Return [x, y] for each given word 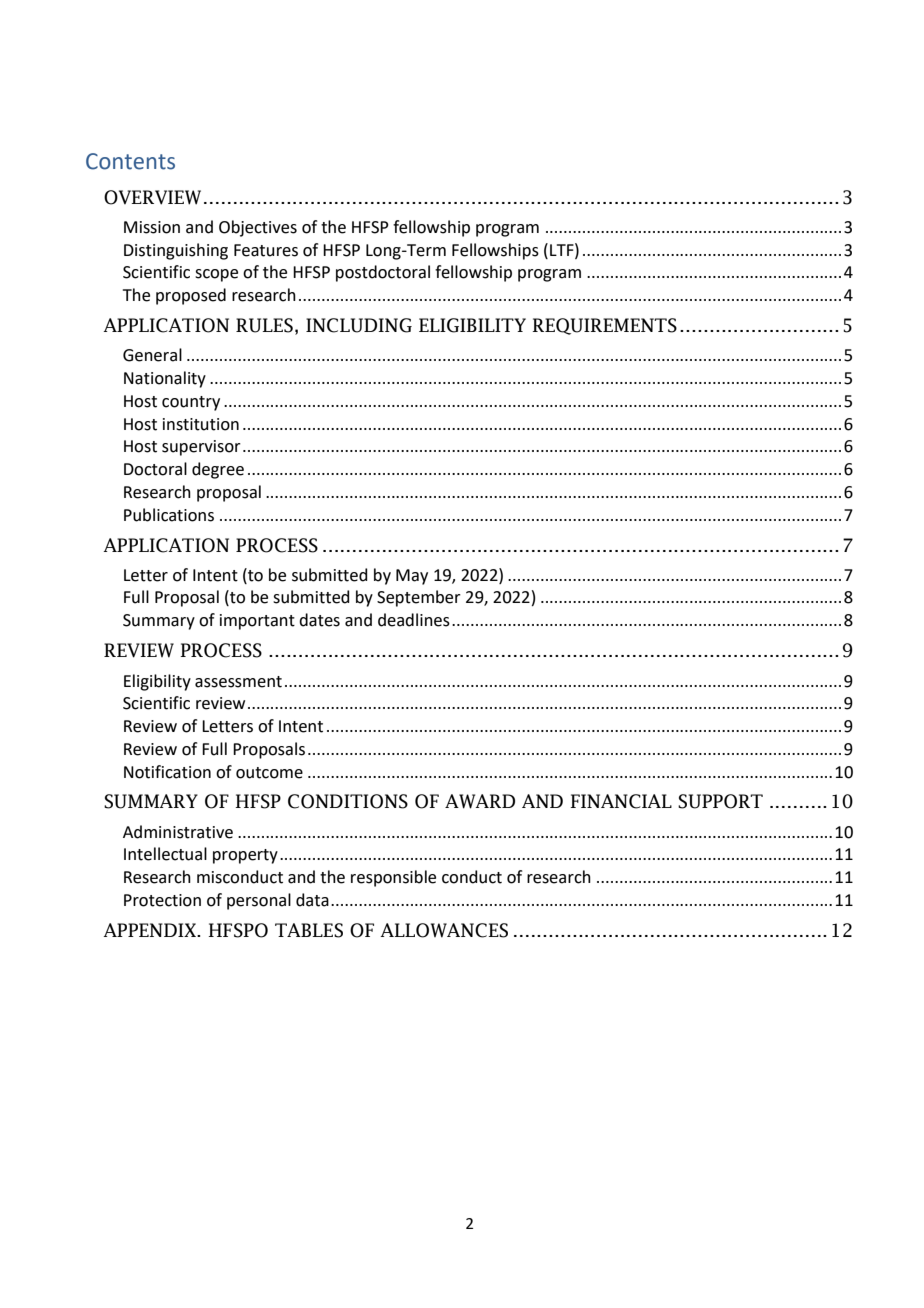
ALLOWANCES [444, 930]
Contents [130, 161]
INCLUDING [359, 325]
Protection [162, 900]
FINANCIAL [621, 801]
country [191, 403]
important [257, 622]
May [412, 577]
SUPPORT [720, 801]
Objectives [258, 228]
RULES [264, 325]
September [419, 598]
